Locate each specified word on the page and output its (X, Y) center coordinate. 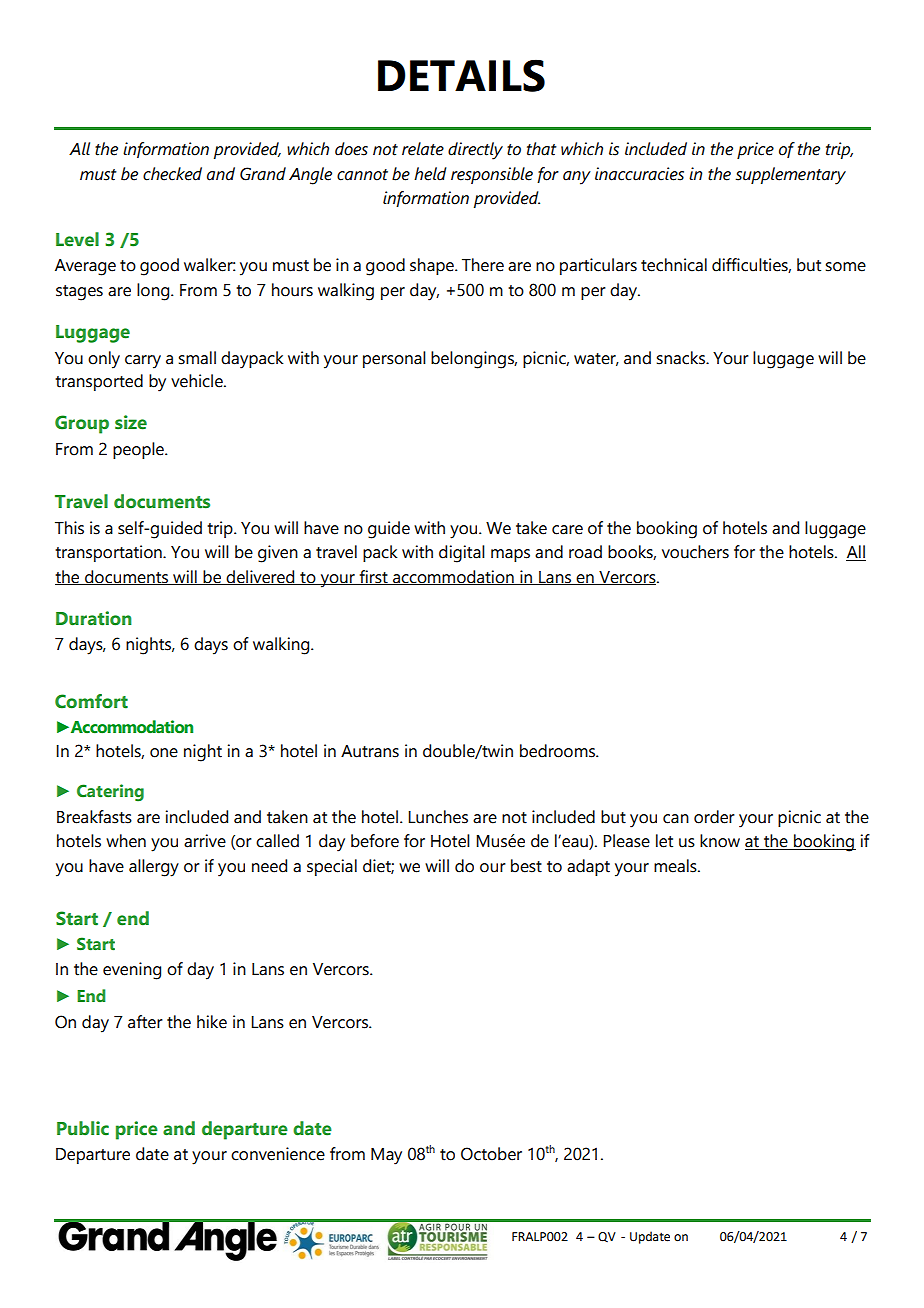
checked (172, 174)
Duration (94, 618)
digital (462, 554)
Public (83, 1128)
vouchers (695, 552)
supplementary (790, 176)
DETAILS (461, 75)
